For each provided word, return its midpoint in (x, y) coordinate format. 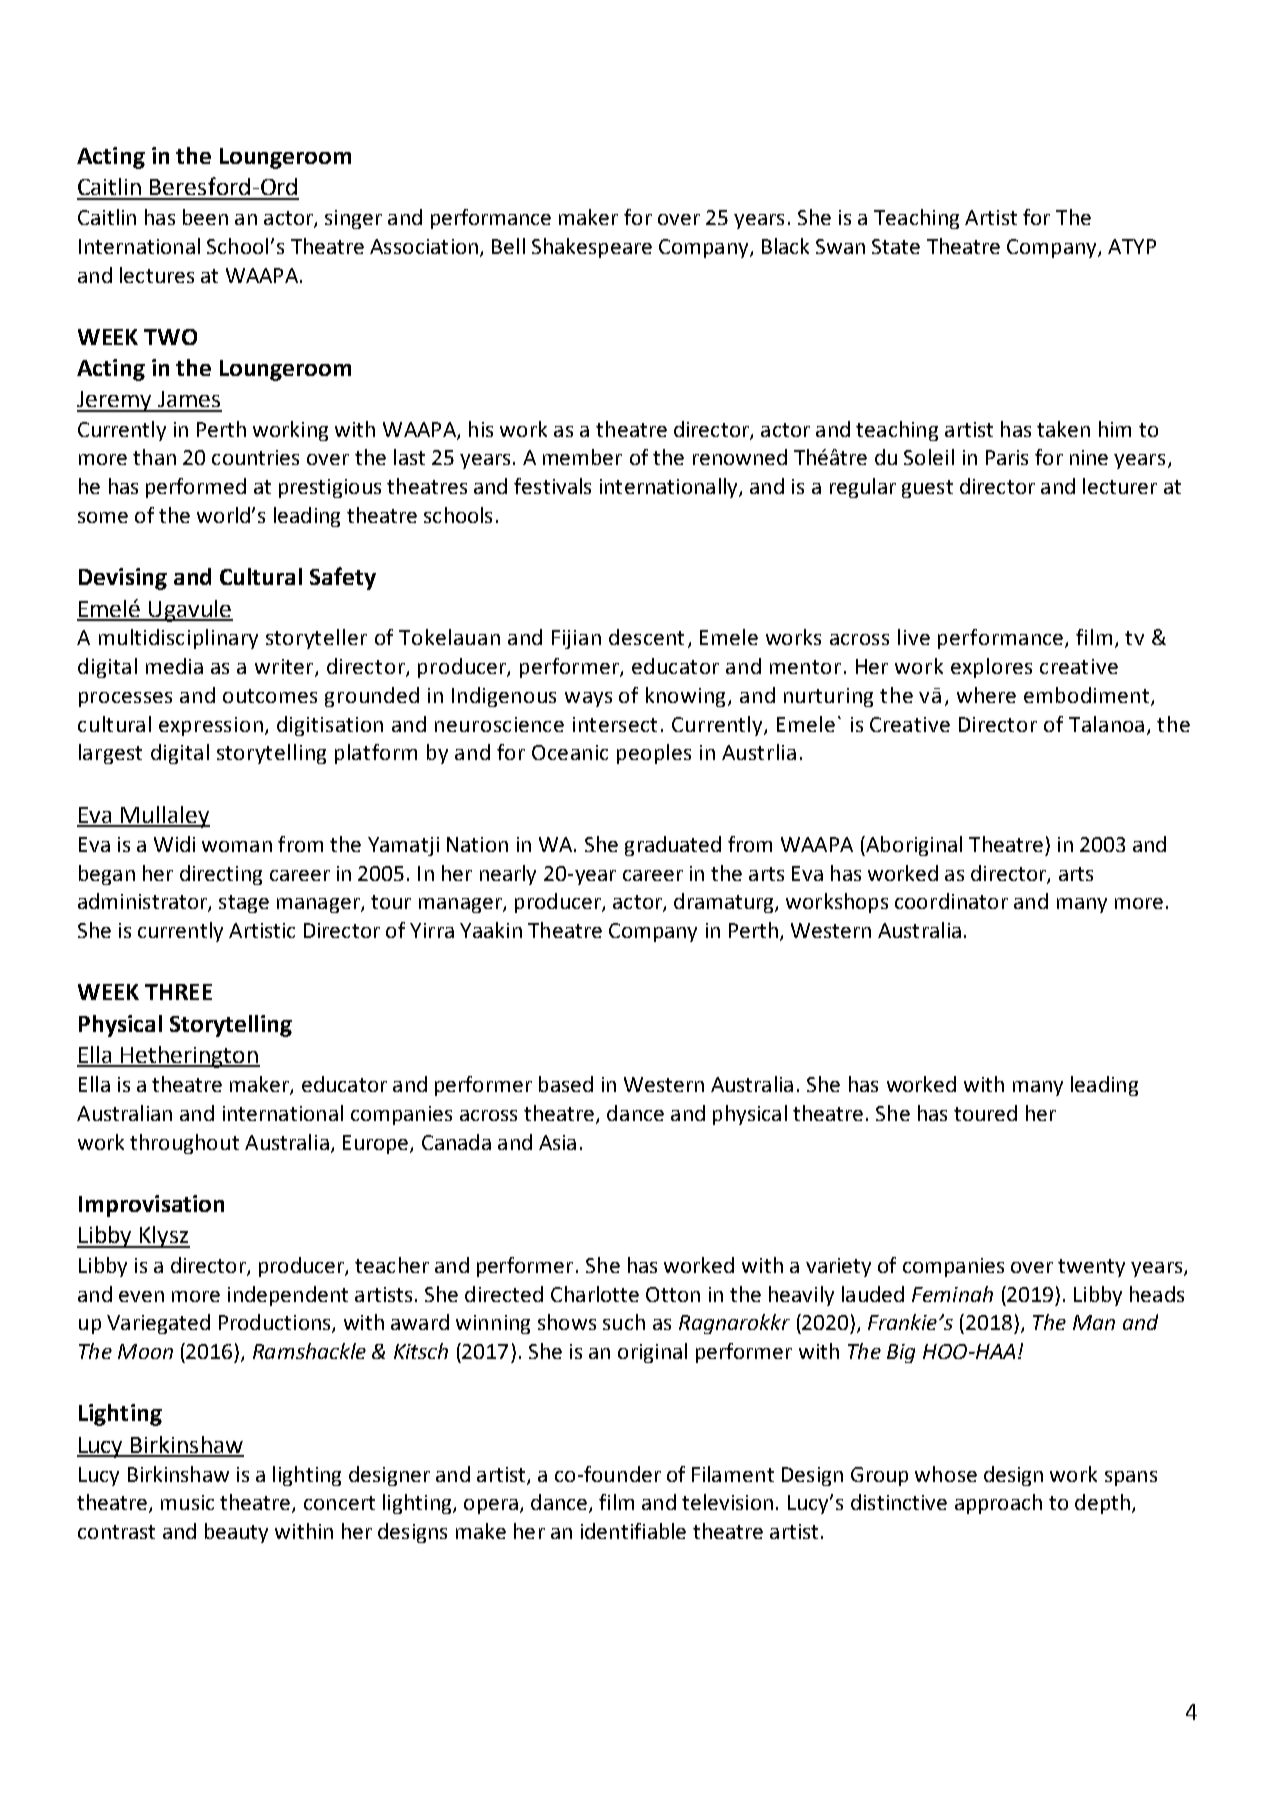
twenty (1091, 1268)
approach (998, 1504)
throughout (184, 1144)
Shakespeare (592, 248)
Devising (123, 579)
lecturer (1120, 486)
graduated (673, 846)
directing (221, 875)
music (187, 1502)
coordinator (951, 901)
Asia (557, 1142)
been (205, 217)
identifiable (633, 1531)
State (896, 246)
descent (646, 637)
